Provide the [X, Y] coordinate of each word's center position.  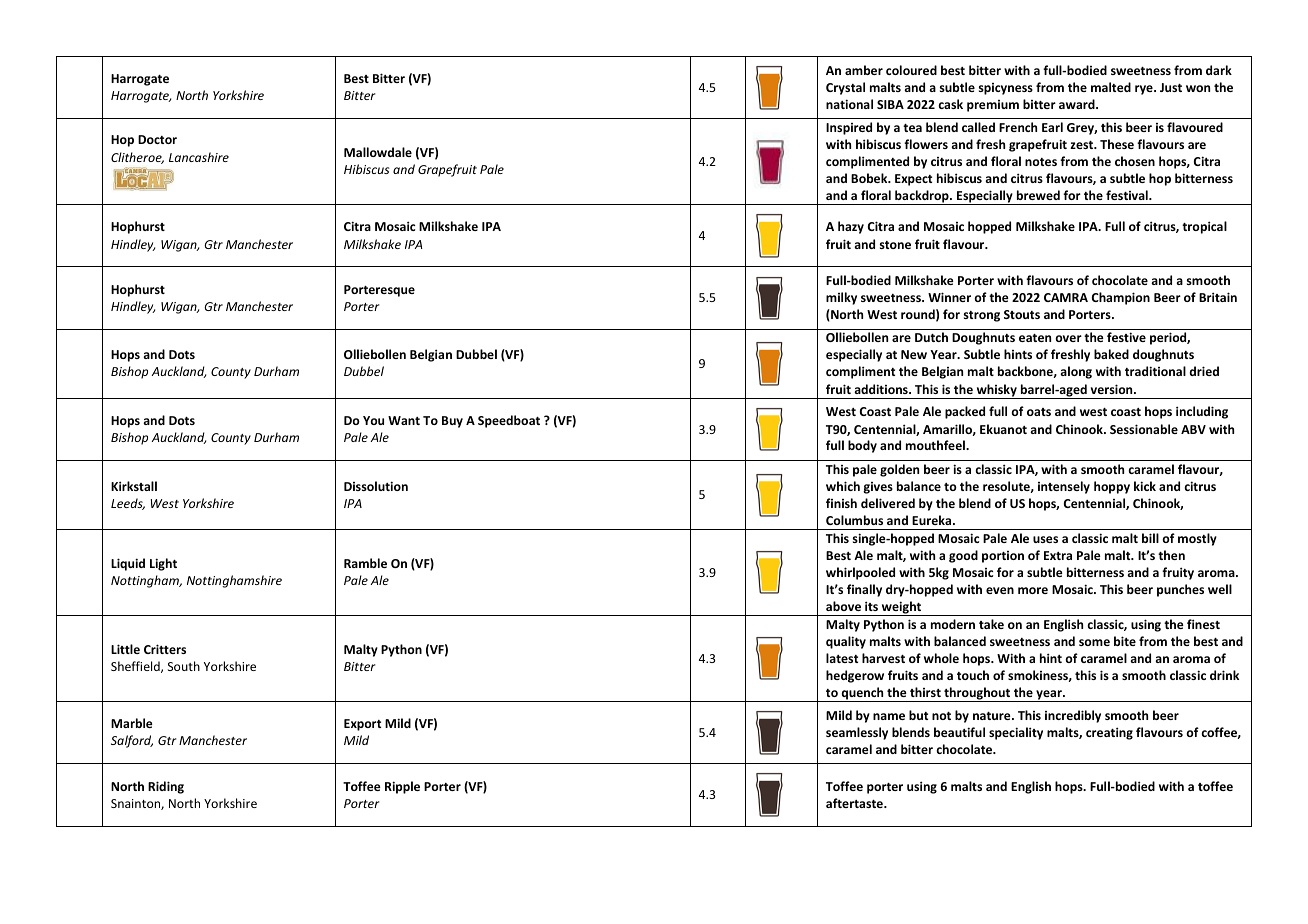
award [1078, 104]
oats [1039, 412]
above [843, 606]
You [373, 420]
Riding [166, 787]
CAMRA [1066, 297]
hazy [851, 227]
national [849, 104]
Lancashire [199, 157]
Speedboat [509, 421]
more [1033, 590]
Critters [165, 649]
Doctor [157, 139]
